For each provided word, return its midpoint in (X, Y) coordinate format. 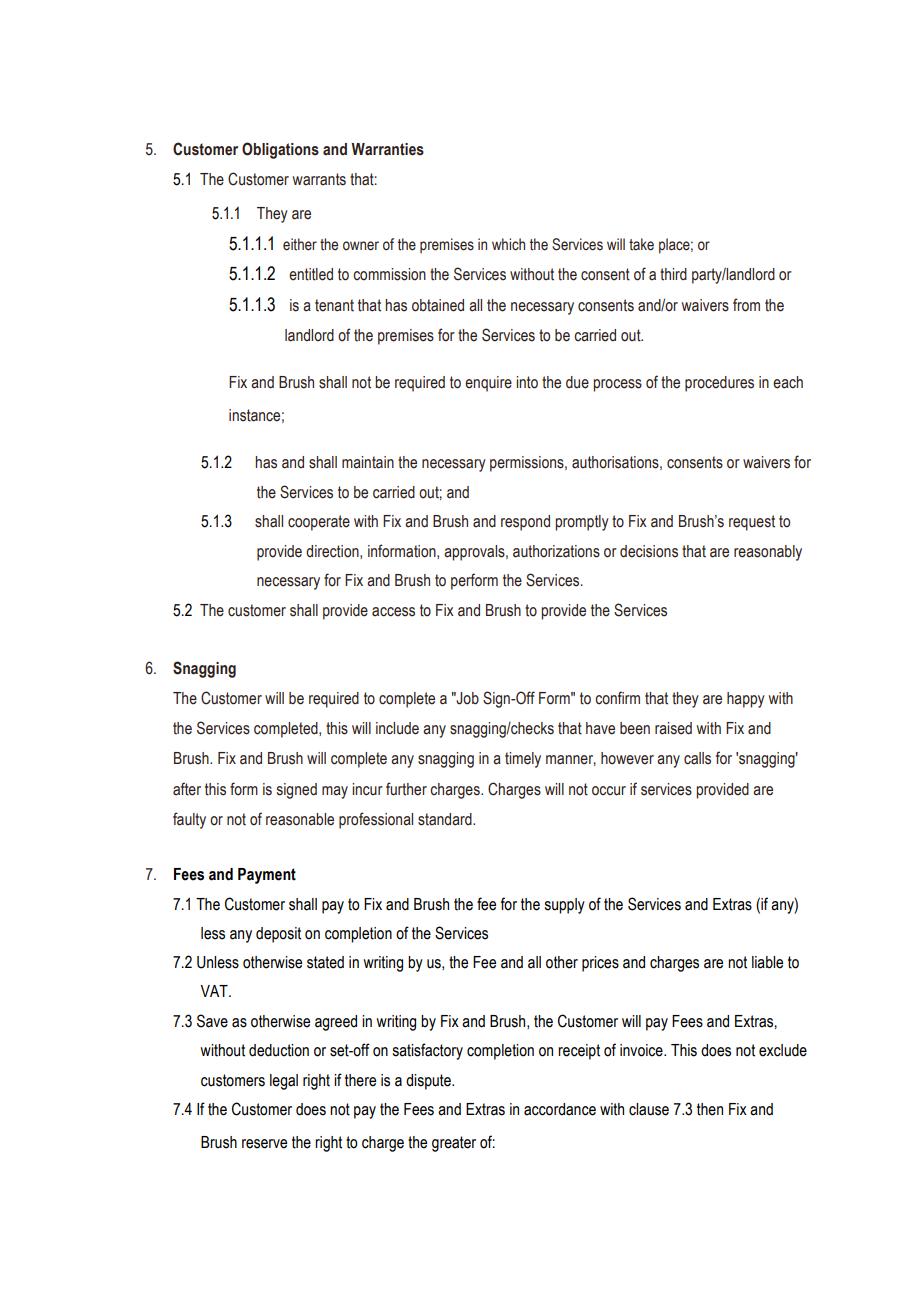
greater (454, 1144)
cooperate (319, 523)
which (508, 244)
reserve (264, 1144)
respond (525, 523)
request (752, 523)
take (641, 244)
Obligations (280, 150)
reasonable (300, 819)
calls (697, 758)
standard (446, 819)
